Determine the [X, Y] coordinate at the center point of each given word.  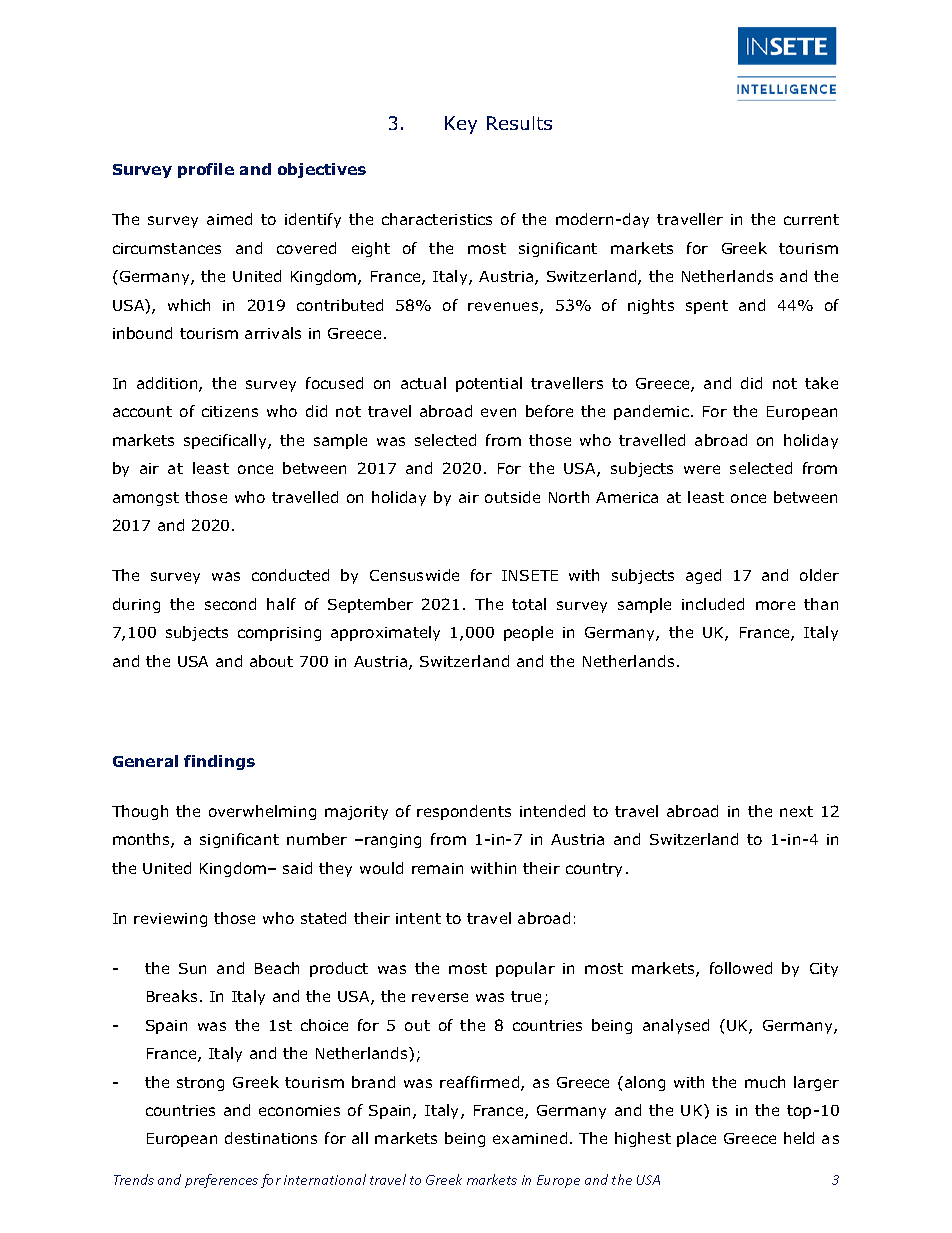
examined [530, 1138]
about [271, 661]
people [528, 633]
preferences [221, 1181]
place [696, 1139]
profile [206, 170]
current [811, 219]
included [713, 604]
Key [461, 125]
